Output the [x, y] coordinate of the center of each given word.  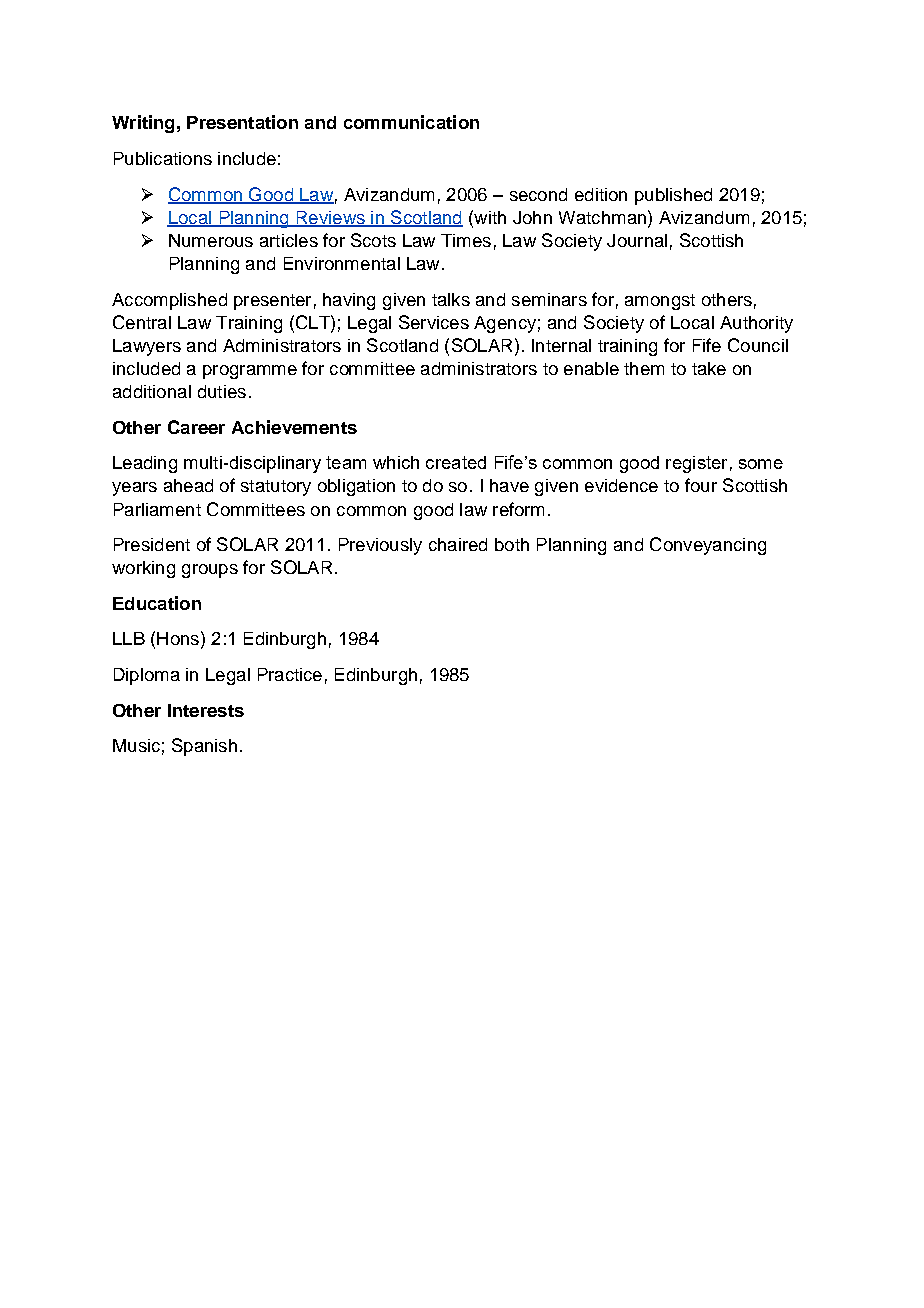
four [701, 485]
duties [222, 391]
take [709, 368]
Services [434, 322]
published [673, 196]
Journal [637, 240]
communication [411, 122]
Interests [206, 710]
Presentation [242, 122]
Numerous [211, 240]
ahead [188, 485]
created [456, 462]
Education [157, 603]
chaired [458, 544]
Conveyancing [708, 546]
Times [466, 240]
